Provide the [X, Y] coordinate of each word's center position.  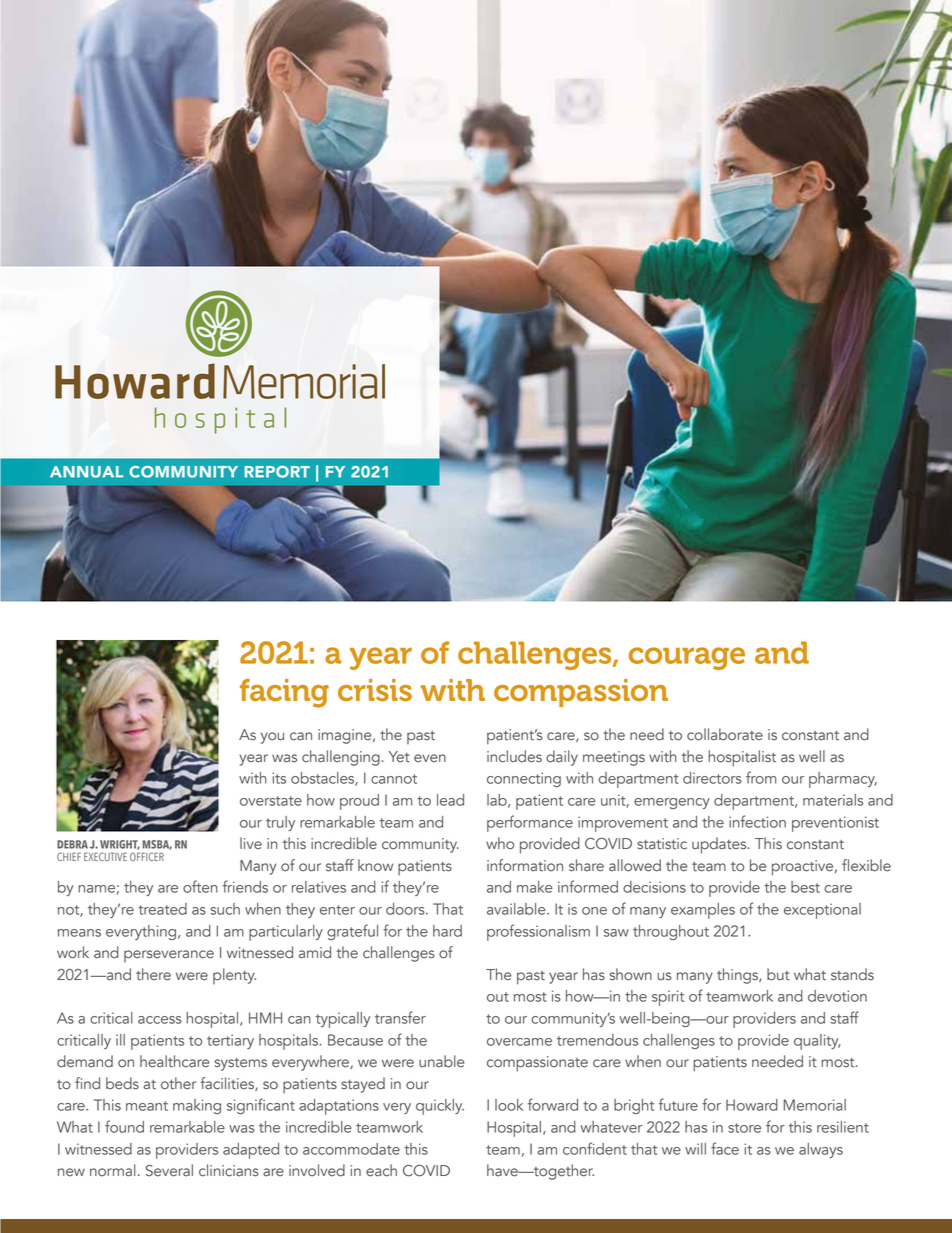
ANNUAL [86, 472]
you [272, 738]
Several [169, 1170]
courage [687, 658]
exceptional [822, 911]
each [381, 1170]
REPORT [277, 472]
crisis [375, 690]
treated [162, 909]
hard [447, 931]
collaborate [725, 734]
